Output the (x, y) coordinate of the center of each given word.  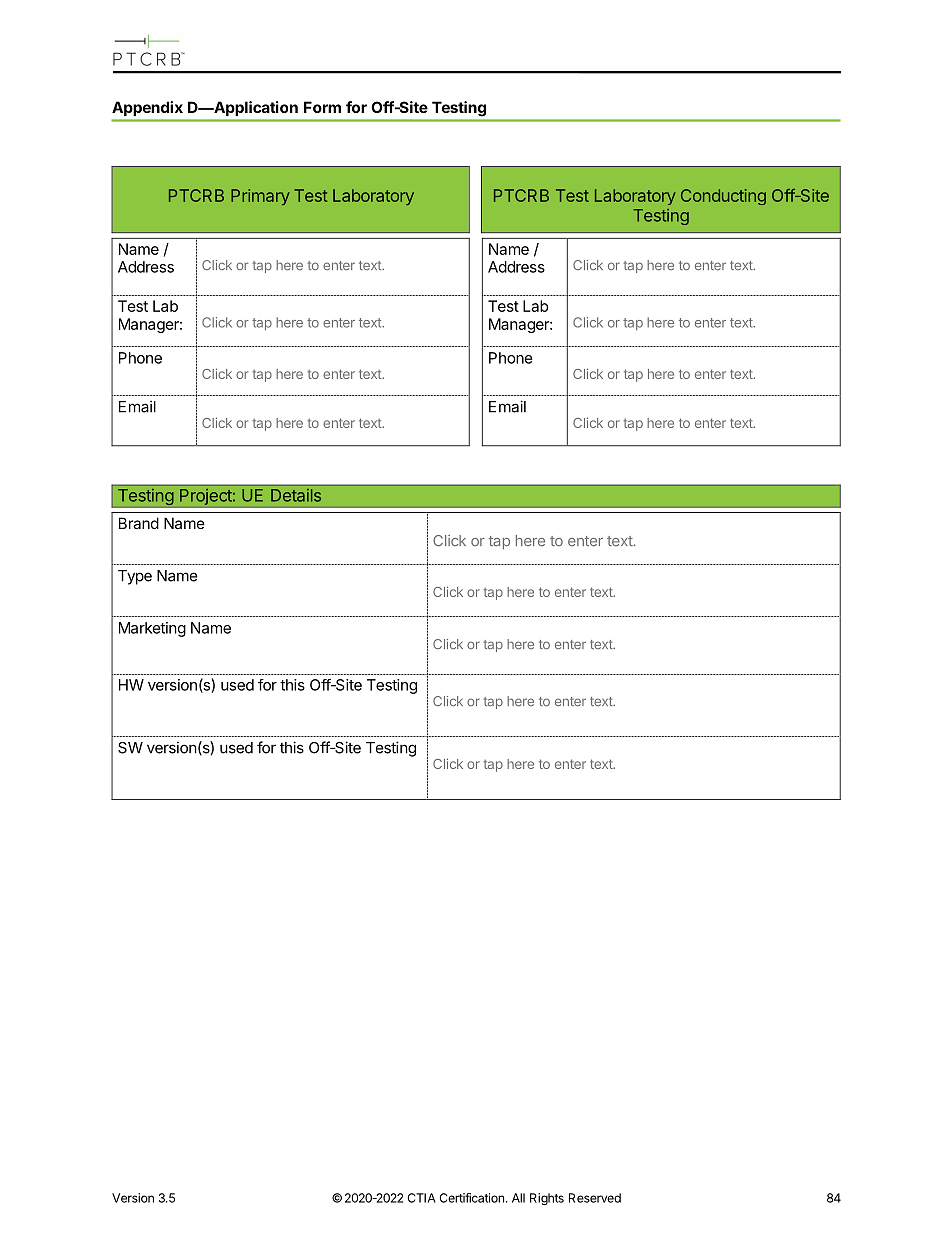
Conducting (723, 197)
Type (135, 577)
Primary (260, 197)
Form (322, 107)
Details (296, 495)
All (518, 1198)
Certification (472, 1198)
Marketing (152, 629)
